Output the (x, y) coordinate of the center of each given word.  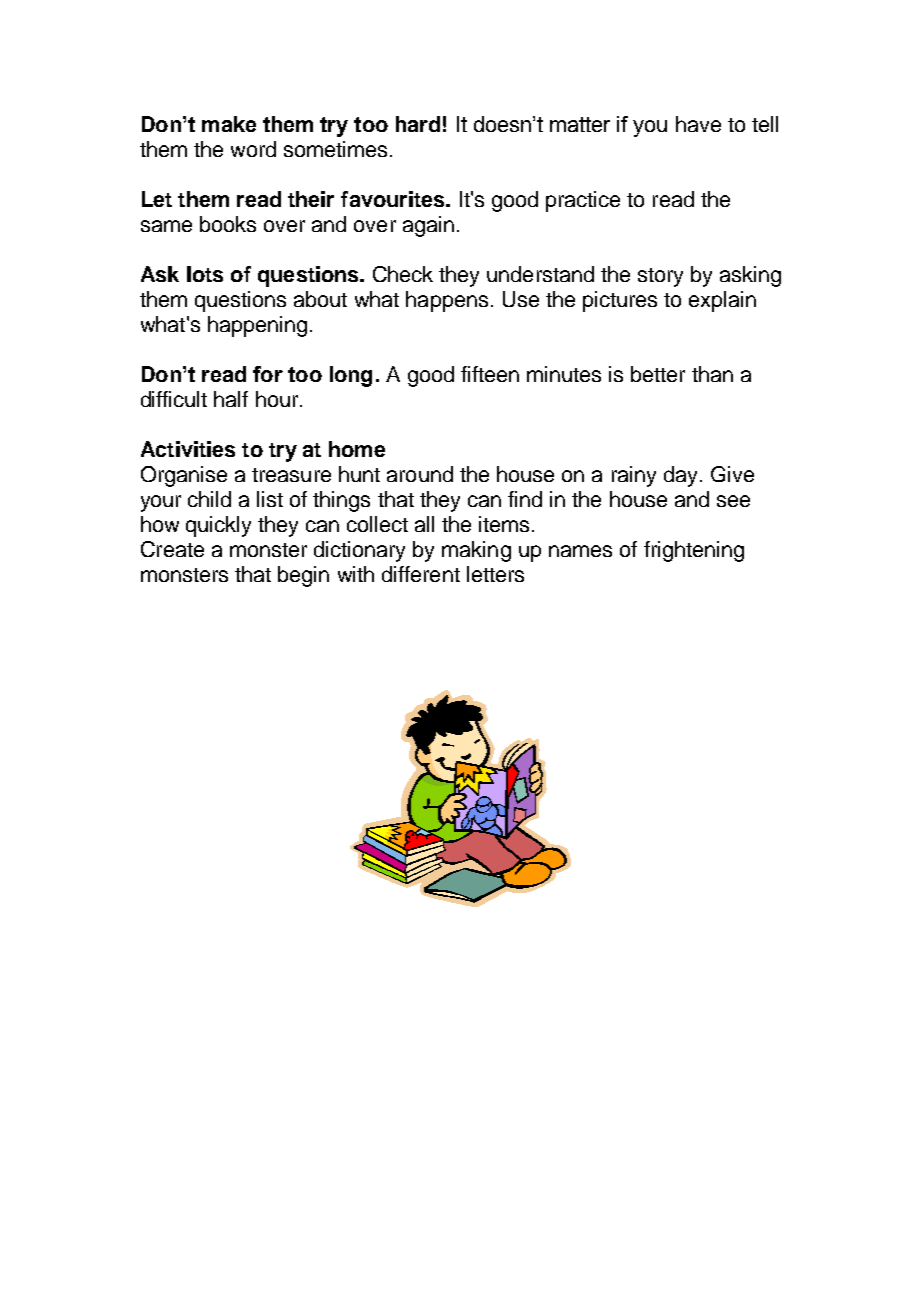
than (712, 374)
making (476, 551)
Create (172, 549)
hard (418, 124)
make (229, 124)
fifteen (490, 374)
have (698, 124)
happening (257, 326)
